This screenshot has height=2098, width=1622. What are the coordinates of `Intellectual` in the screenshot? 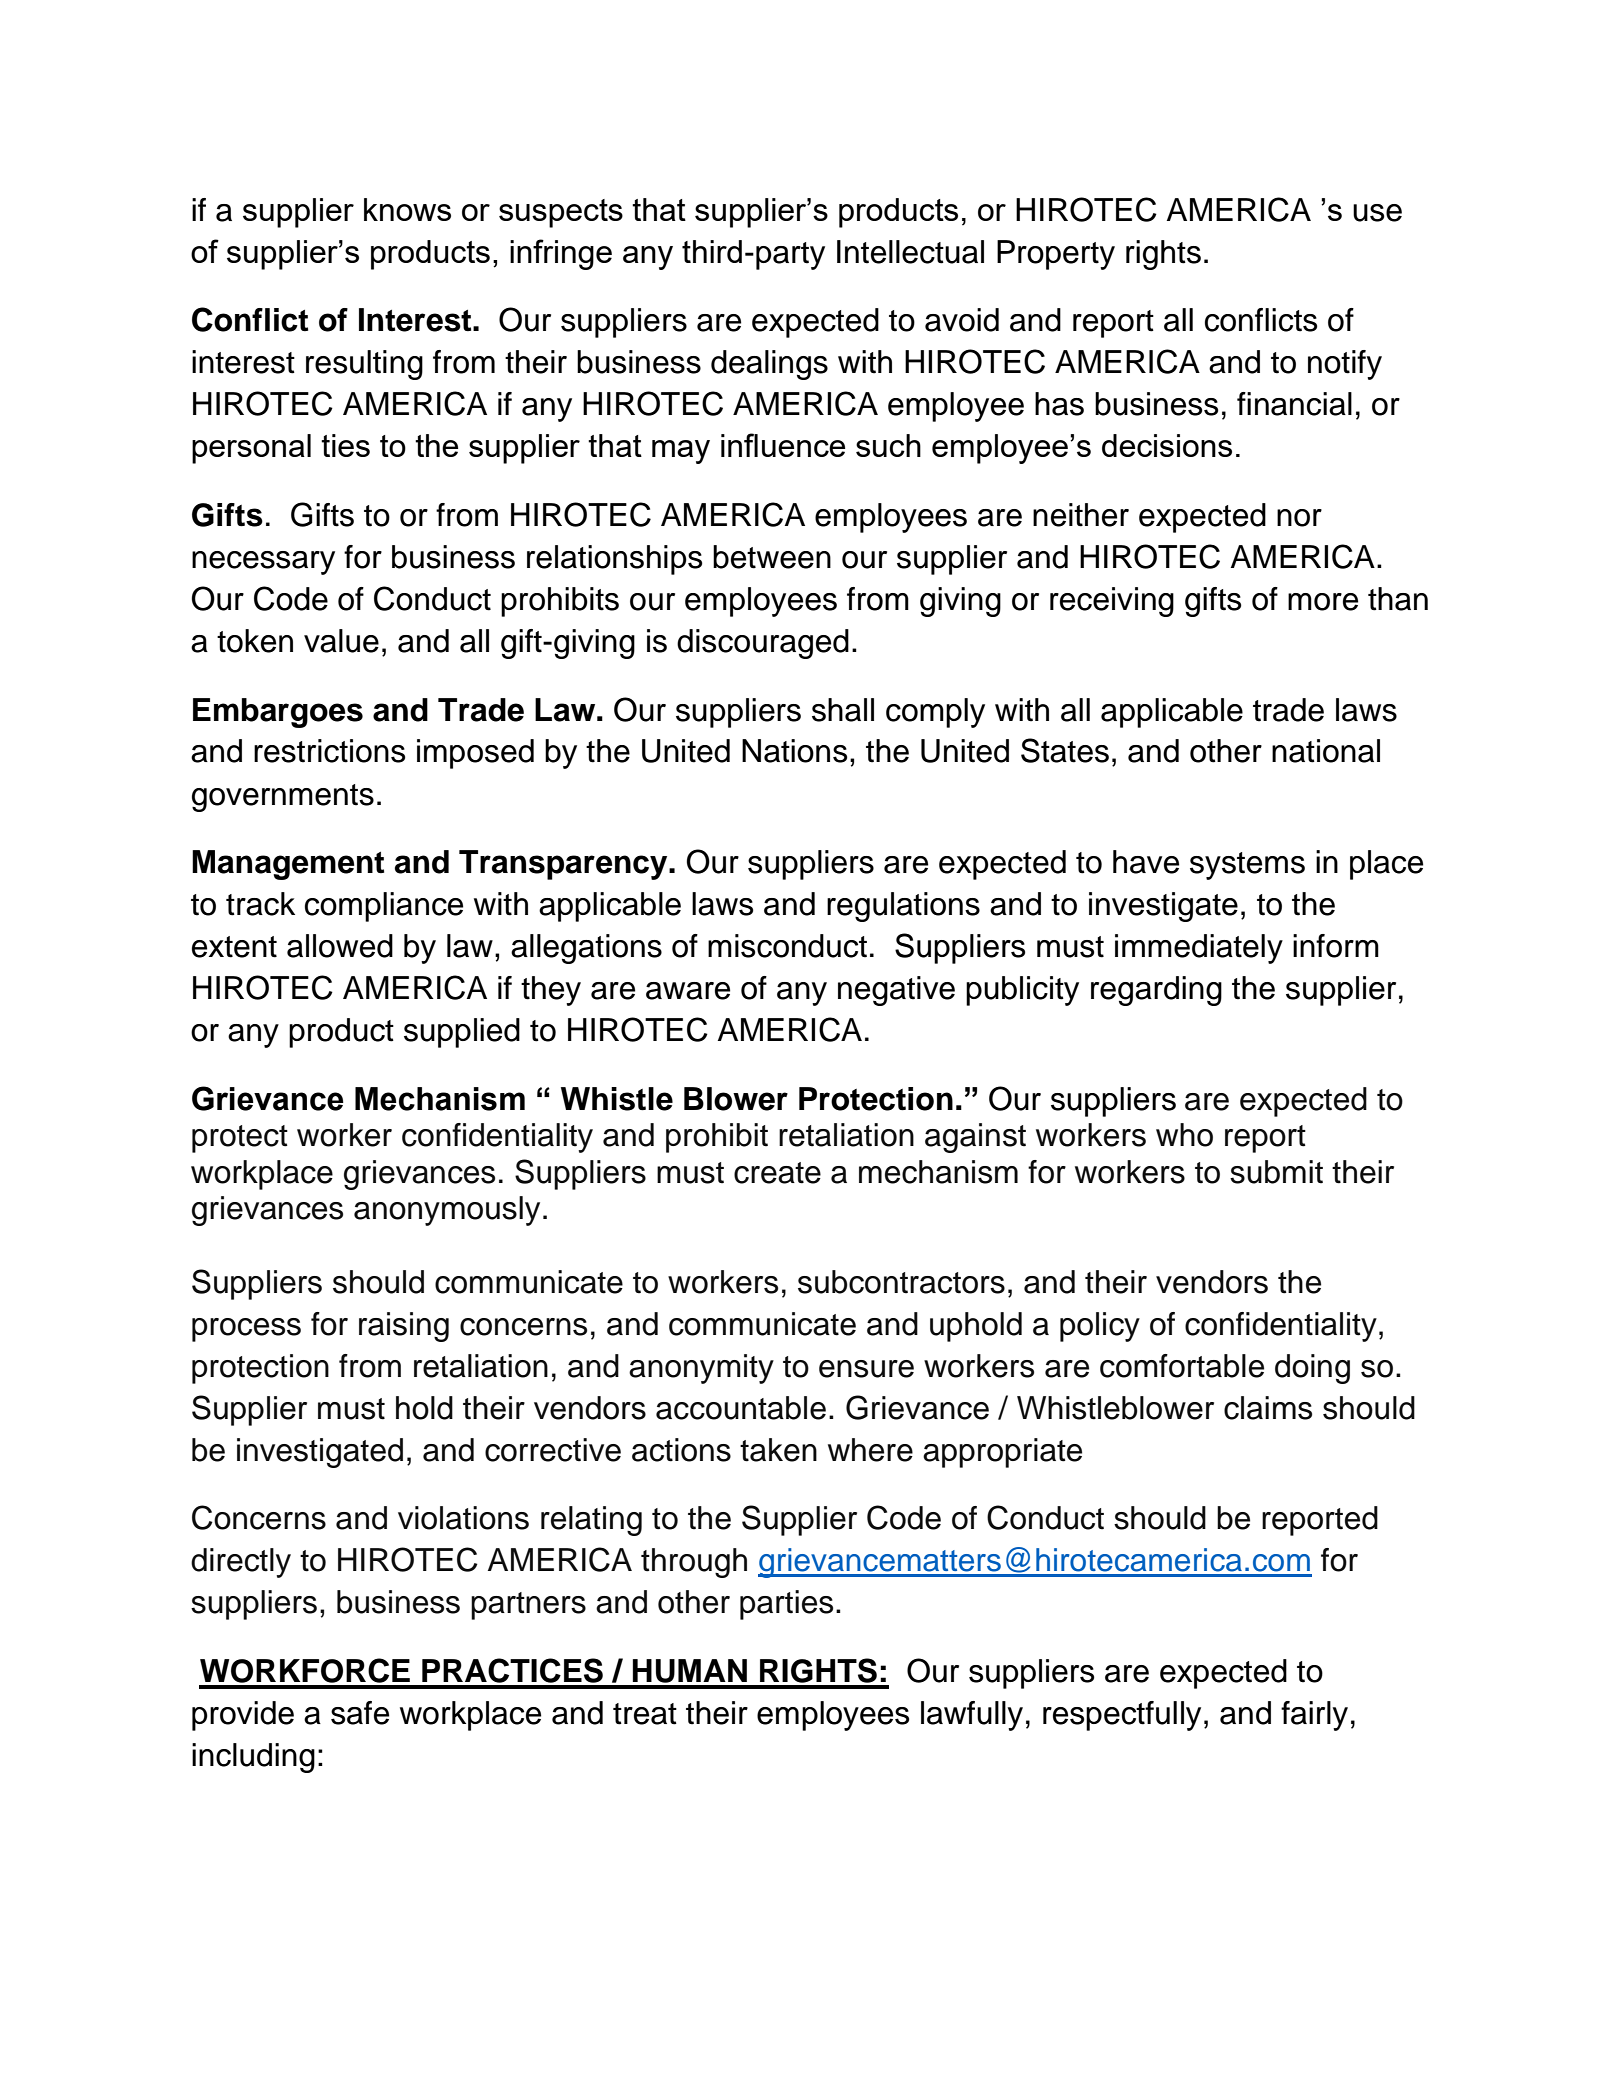 It's located at (910, 252).
